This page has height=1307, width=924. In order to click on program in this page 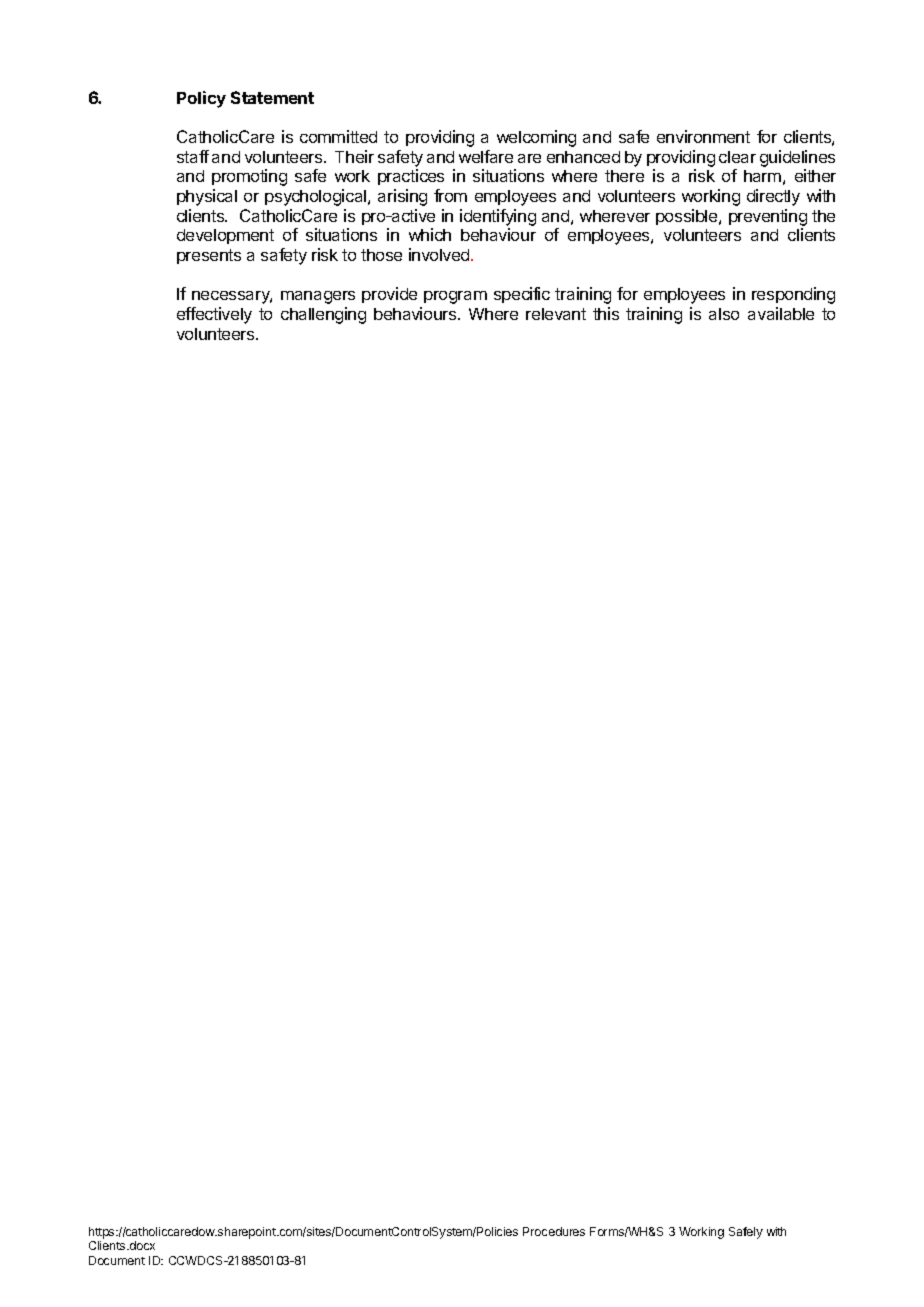, I will do `click(455, 297)`.
